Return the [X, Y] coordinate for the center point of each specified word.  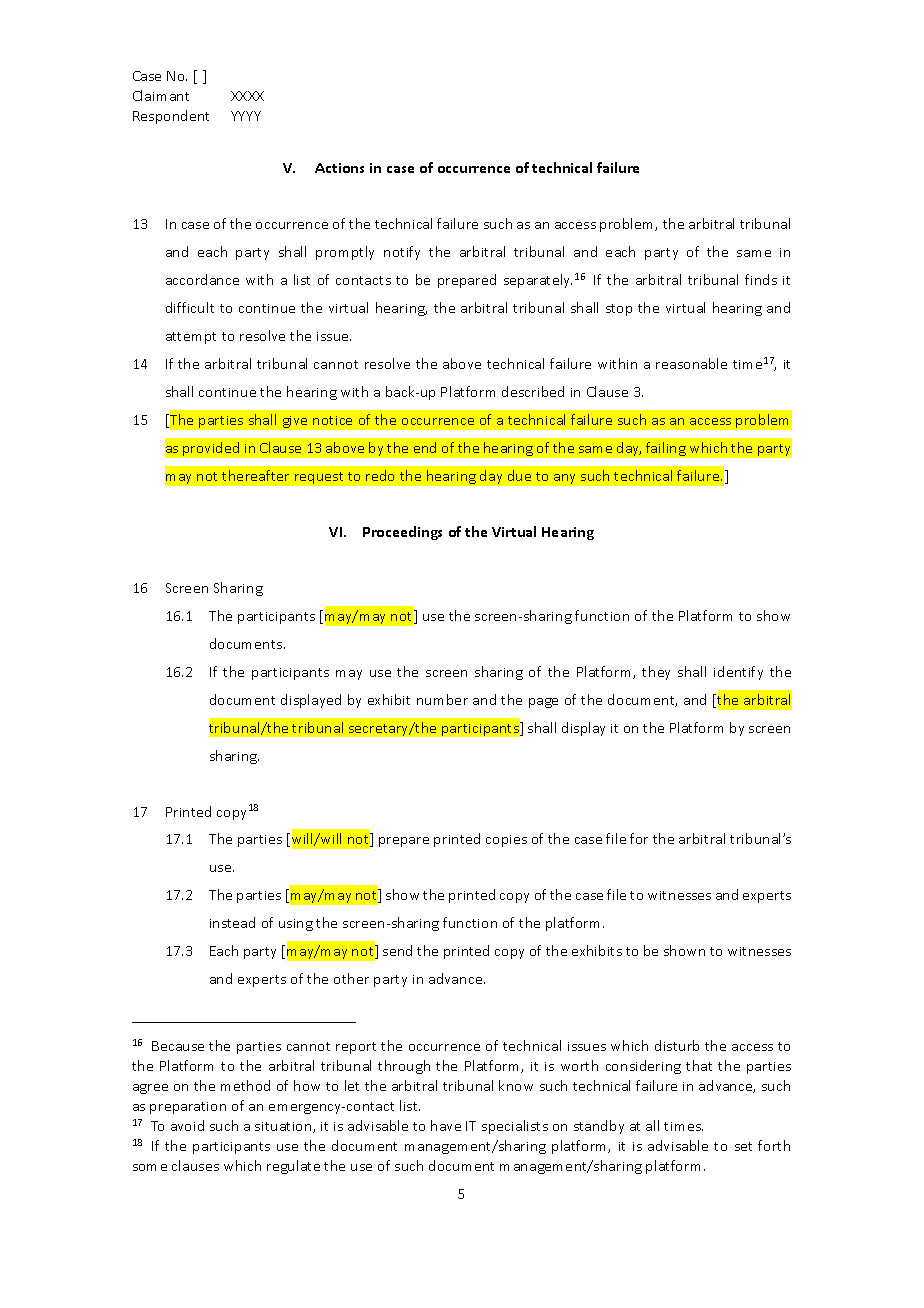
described [533, 391]
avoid [187, 1125]
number [442, 699]
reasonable [691, 363]
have [446, 1125]
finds [761, 279]
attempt [191, 338]
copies [506, 841]
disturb [677, 1045]
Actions [339, 168]
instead [232, 922]
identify [738, 673]
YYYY [246, 116]
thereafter [255, 475]
